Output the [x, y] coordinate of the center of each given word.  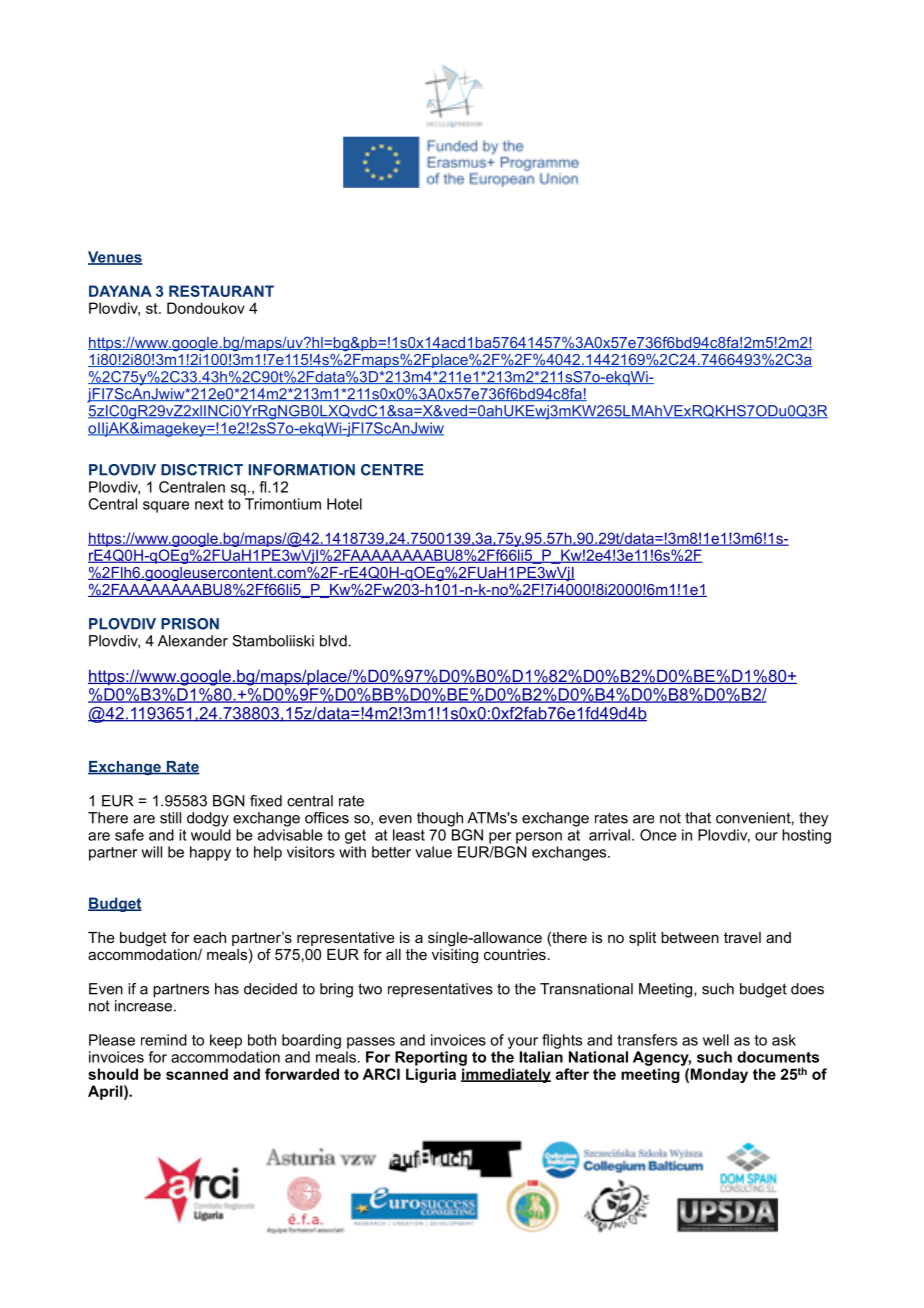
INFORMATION [302, 470]
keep [226, 1041]
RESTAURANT [221, 291]
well [716, 1040]
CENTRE [392, 470]
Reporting [431, 1058]
